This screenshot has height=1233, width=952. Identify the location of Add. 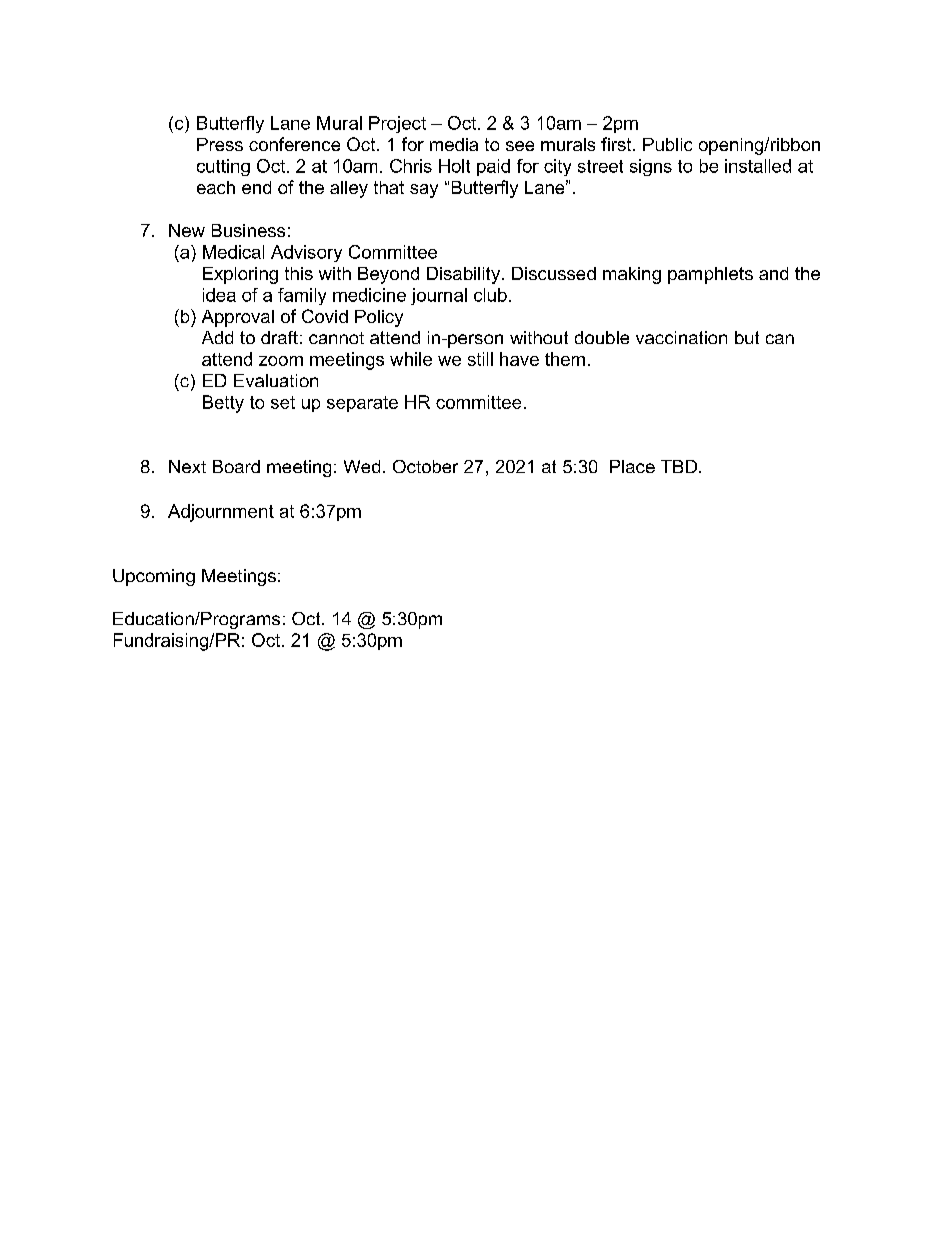
(217, 337).
